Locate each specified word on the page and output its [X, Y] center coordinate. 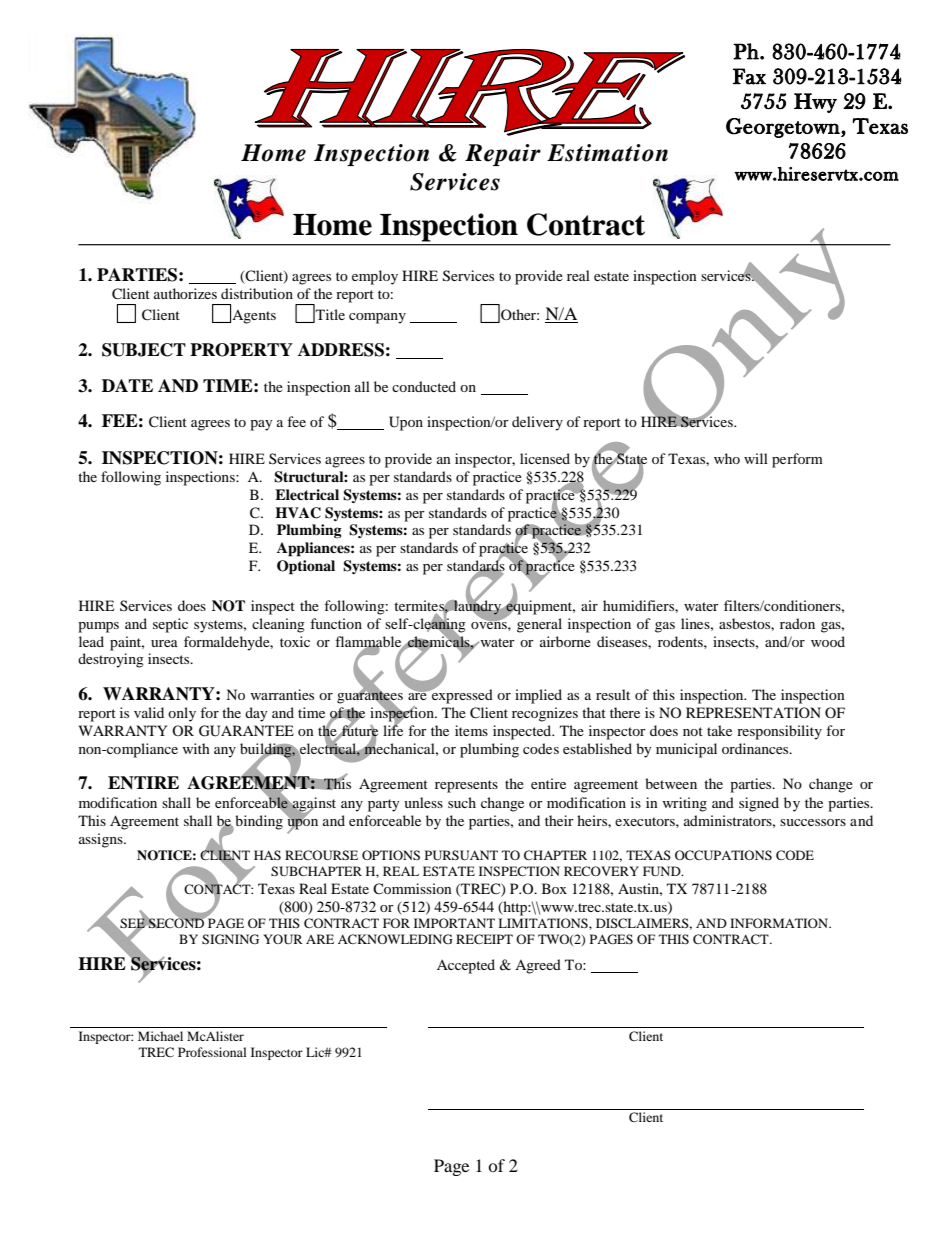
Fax [749, 76]
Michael [160, 1036]
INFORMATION [780, 923]
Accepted [466, 966]
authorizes [185, 293]
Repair [503, 155]
